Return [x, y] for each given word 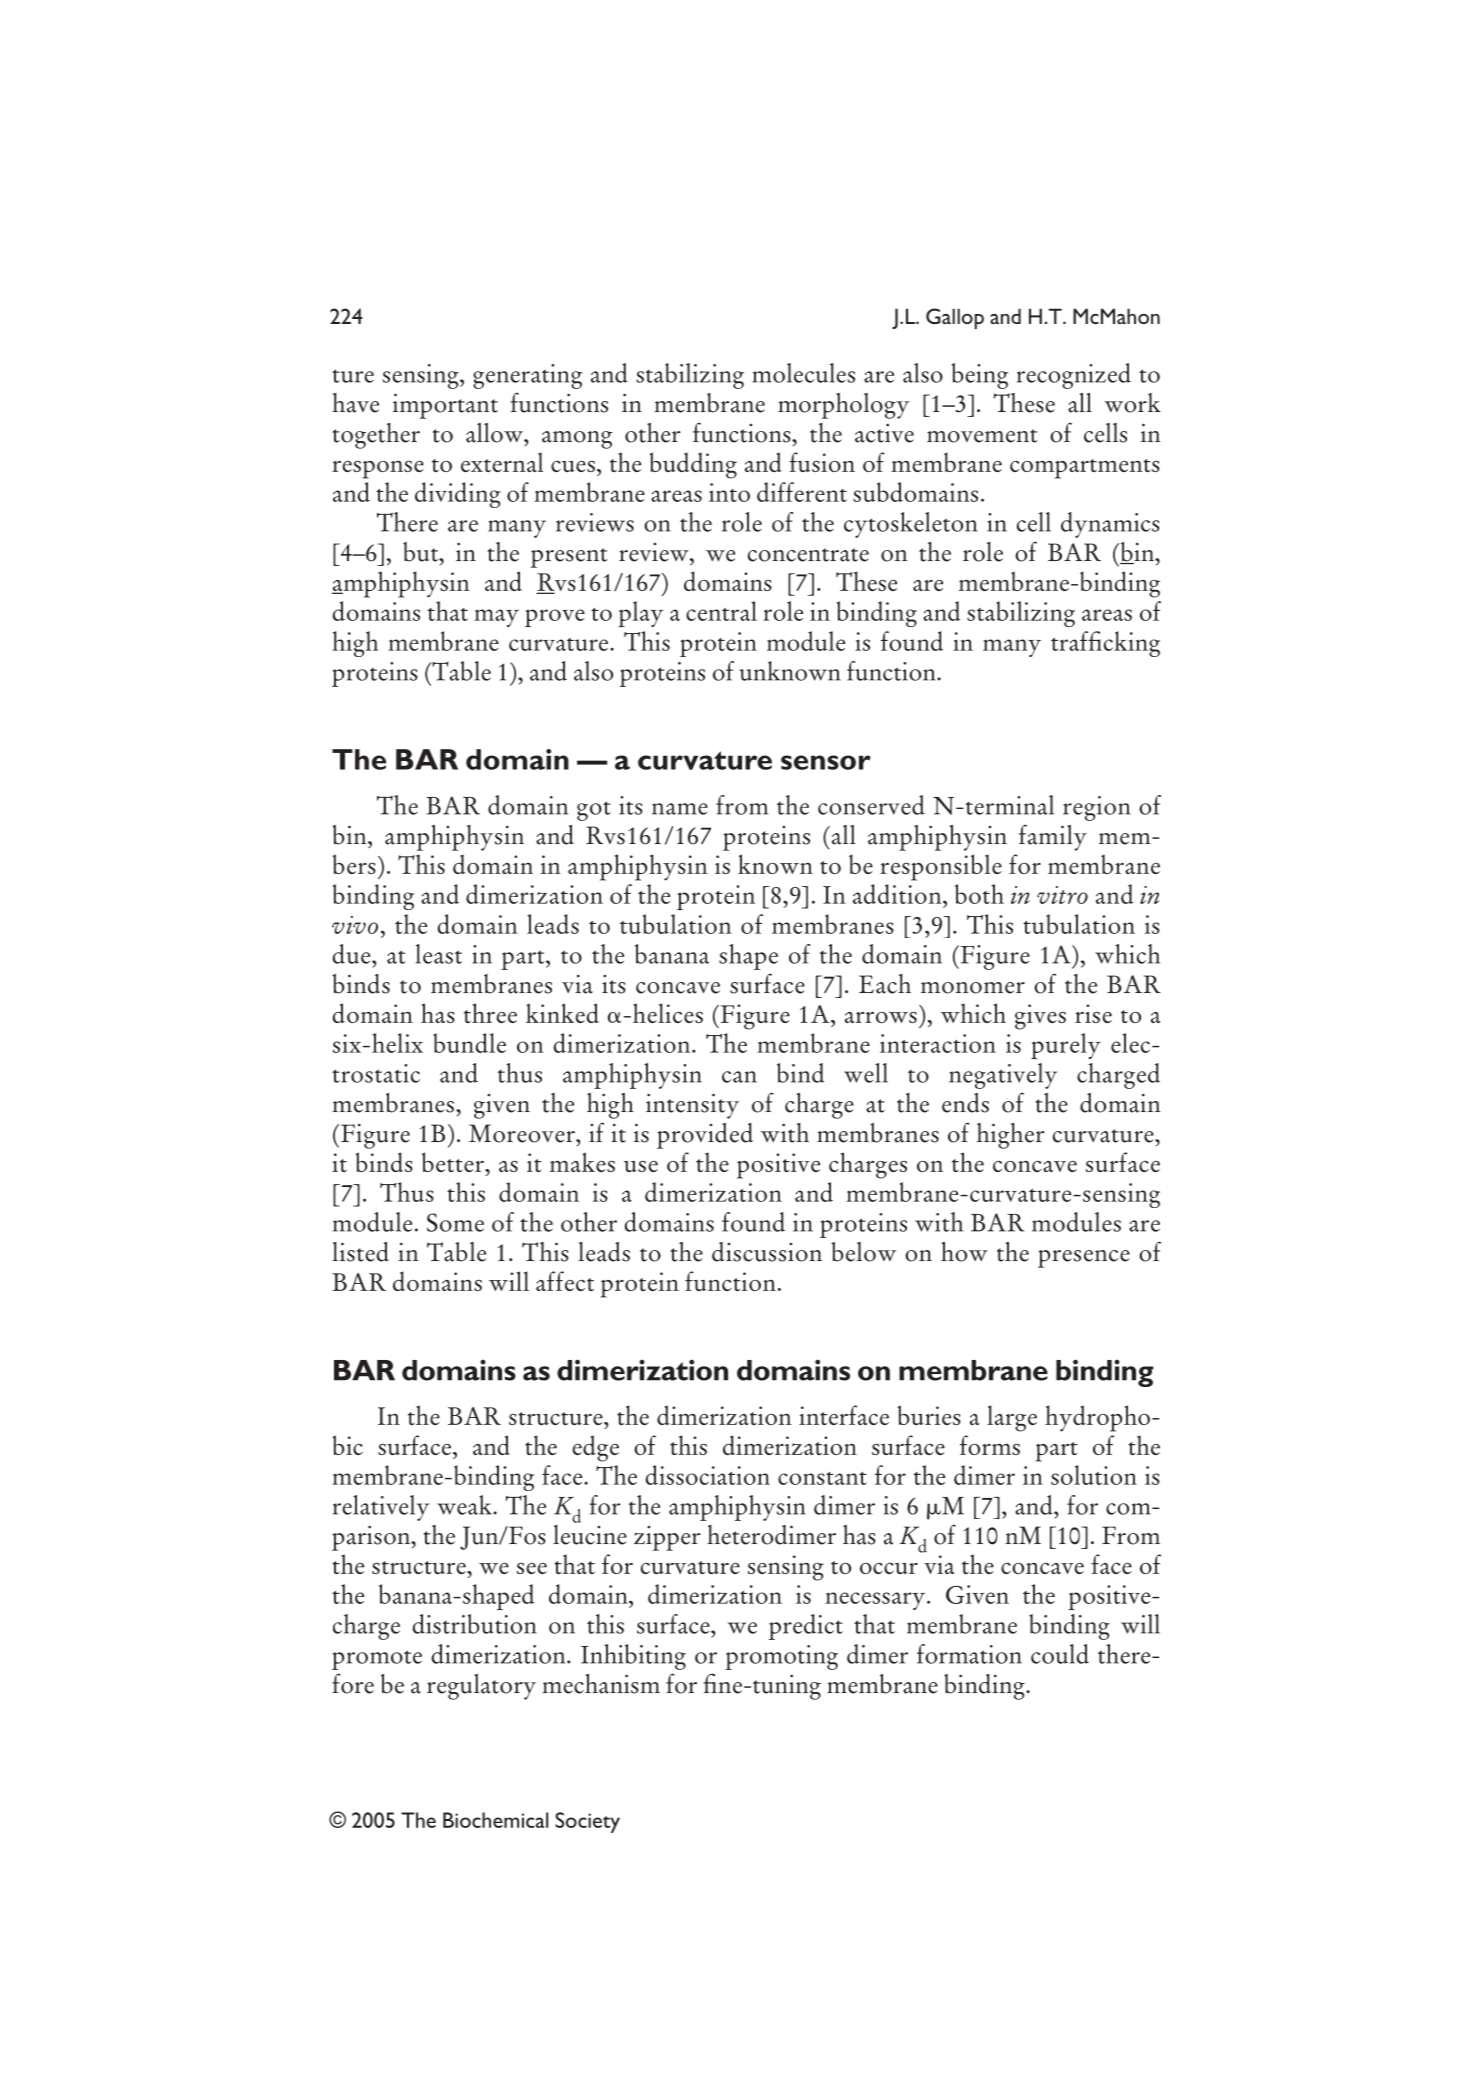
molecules [803, 373]
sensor [826, 762]
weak [465, 1505]
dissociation [707, 1475]
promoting [781, 1657]
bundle [469, 1043]
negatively [1003, 1076]
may [496, 618]
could [1060, 1654]
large [1012, 1418]
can [739, 1077]
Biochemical [495, 1820]
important [445, 406]
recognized [1074, 376]
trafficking [1105, 644]
